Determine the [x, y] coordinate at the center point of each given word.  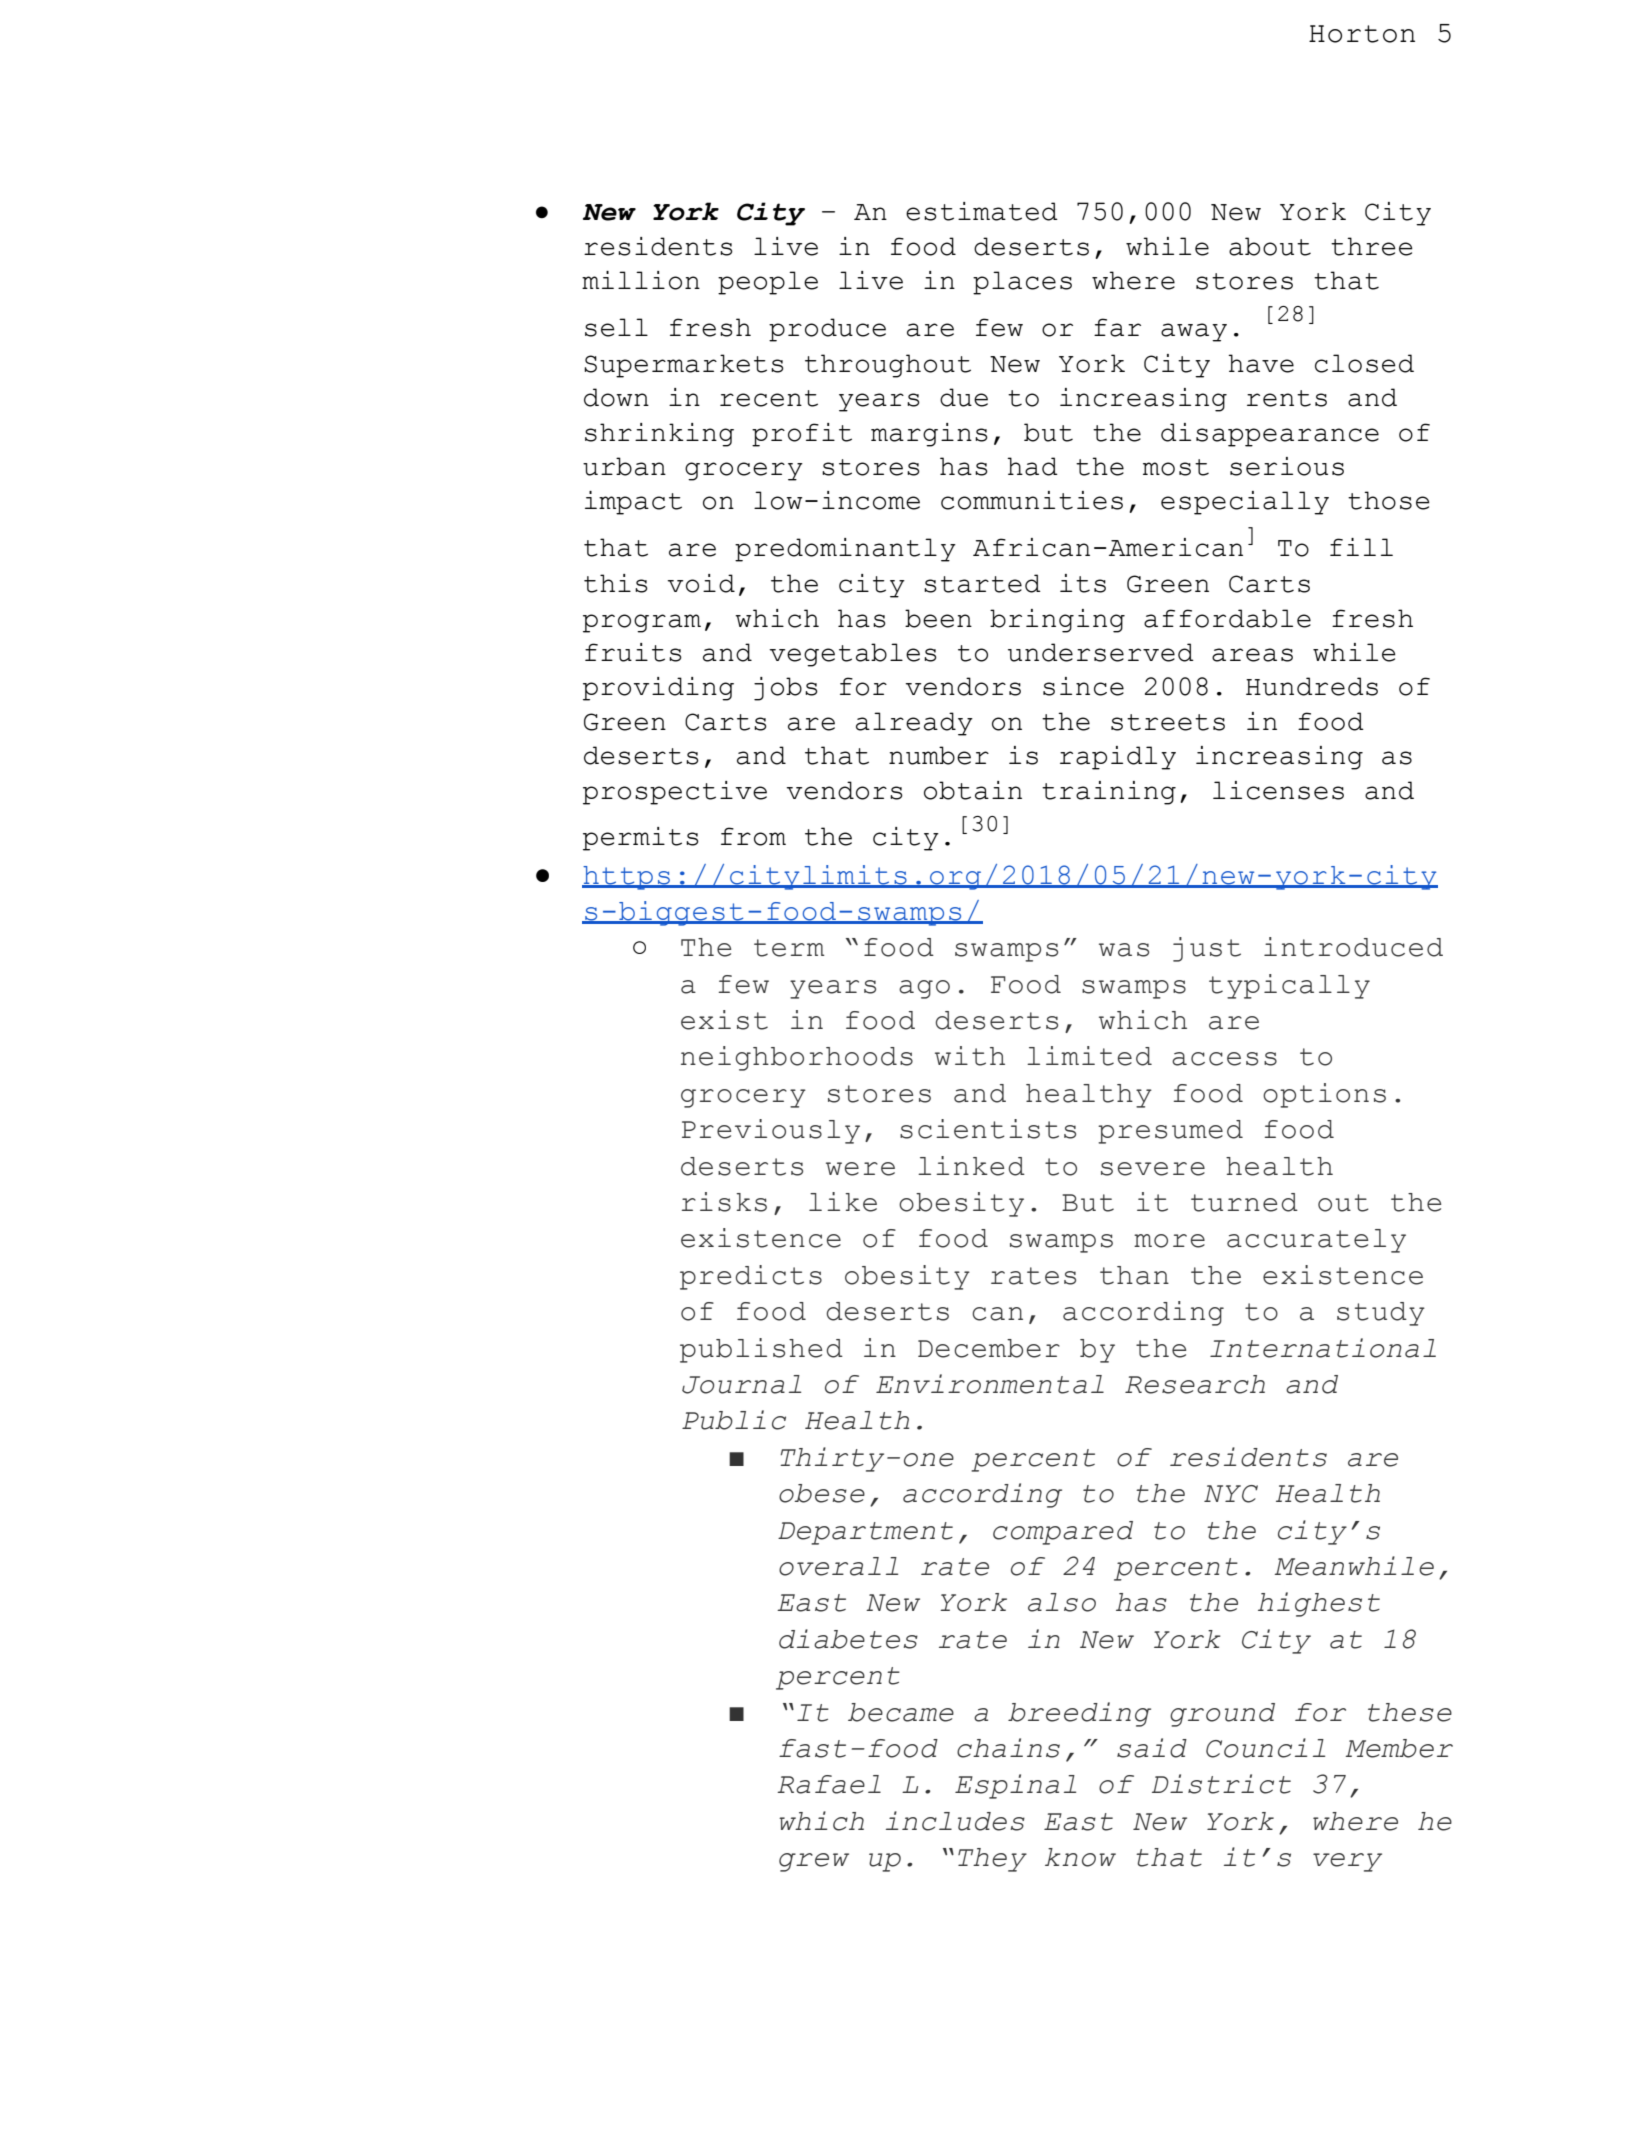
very [1347, 1862]
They [992, 1860]
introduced [1353, 947]
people [768, 283]
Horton [1362, 34]
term [789, 948]
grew [814, 1862]
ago [924, 989]
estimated [982, 211]
